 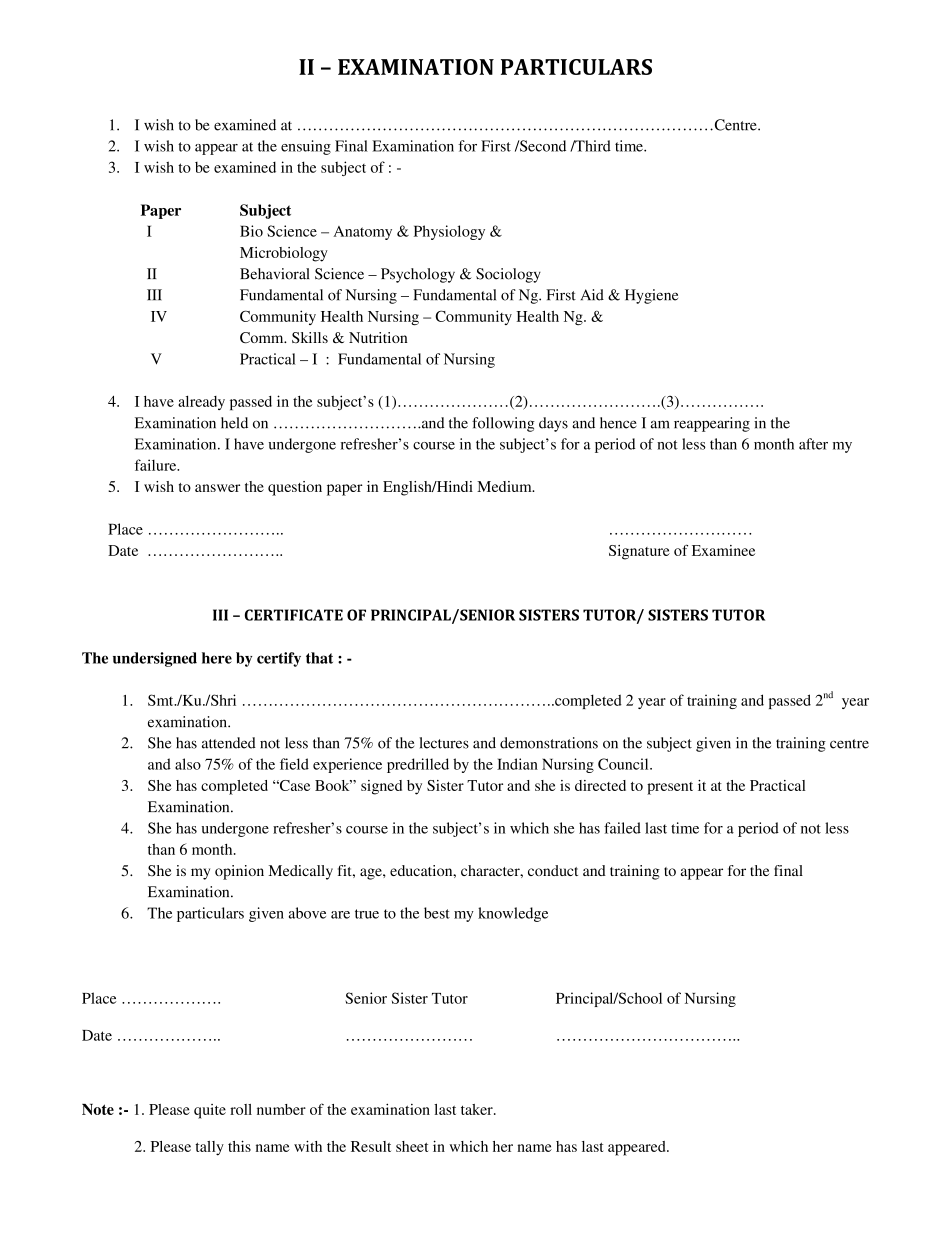 What do you see at coordinates (306, 147) in the page?
I see `ensuing` at bounding box center [306, 147].
